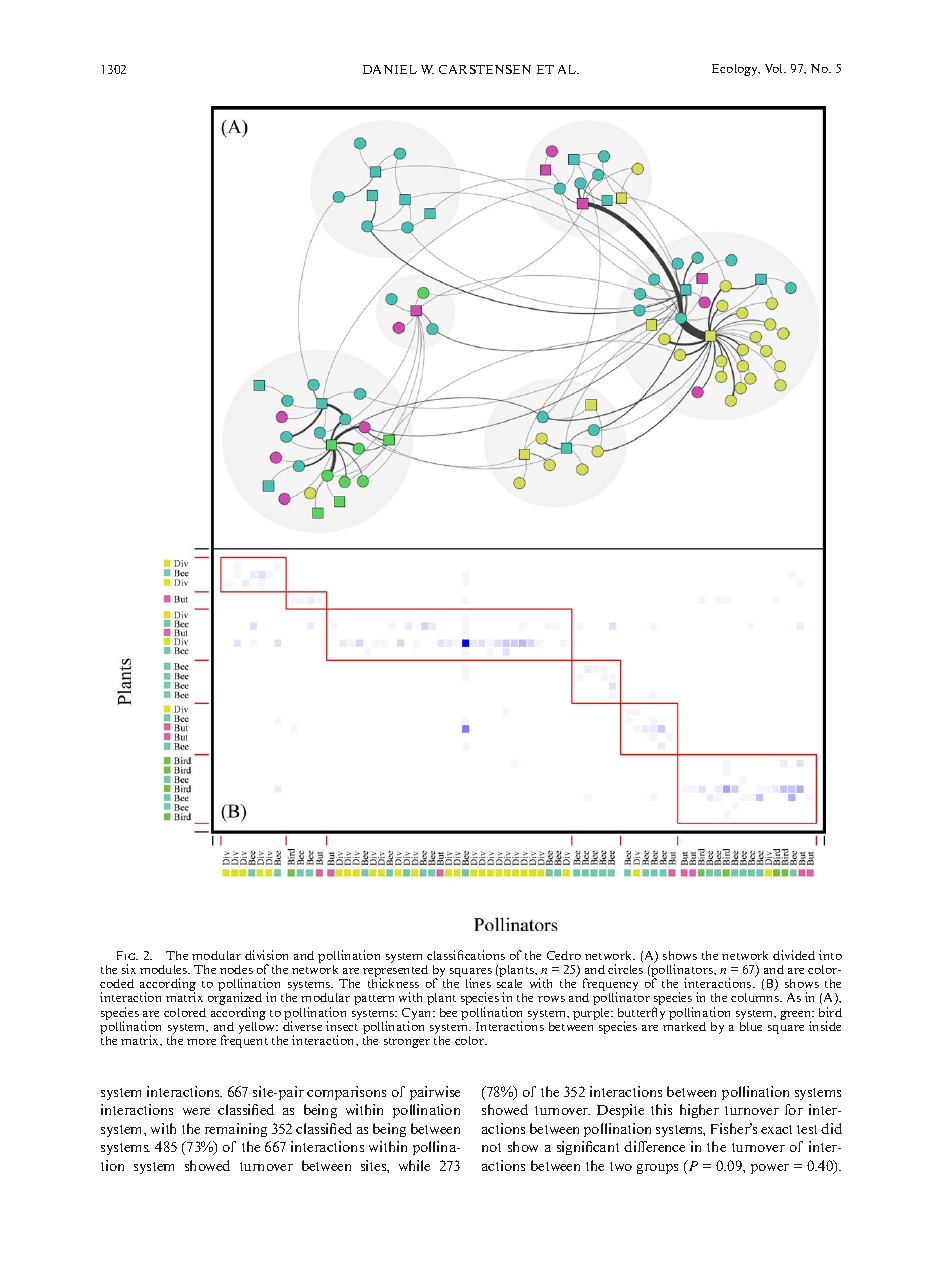 This screenshot has width=952, height=1267. What do you see at coordinates (395, 971) in the screenshot?
I see `represented` at bounding box center [395, 971].
